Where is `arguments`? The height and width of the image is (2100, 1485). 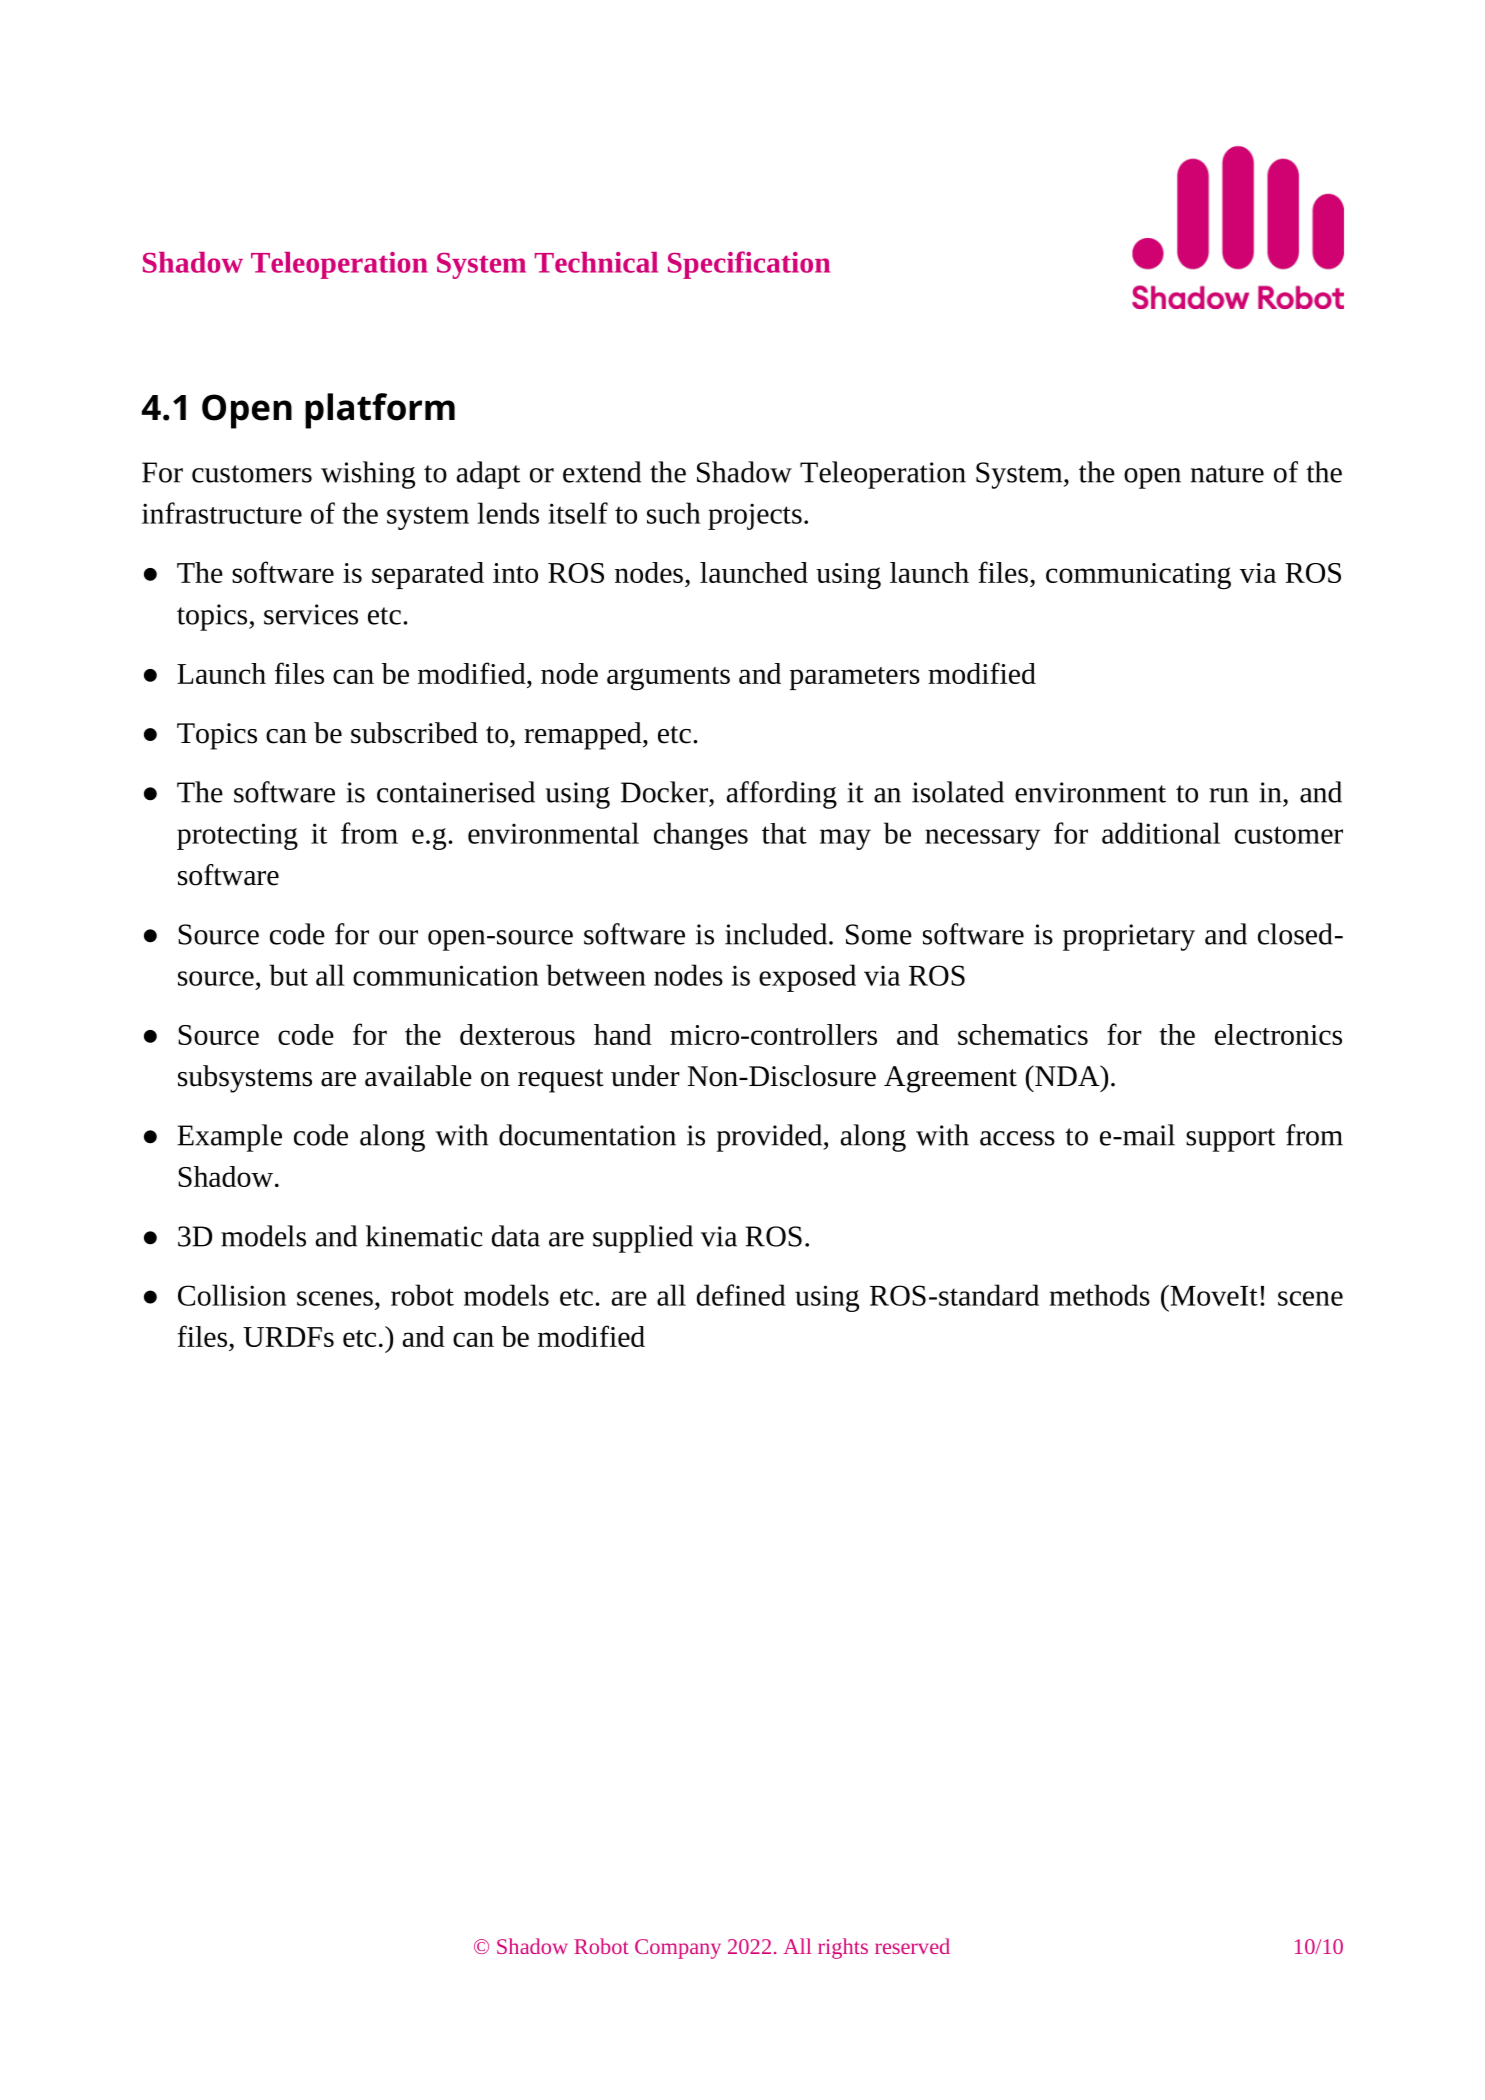
arguments is located at coordinates (668, 679).
